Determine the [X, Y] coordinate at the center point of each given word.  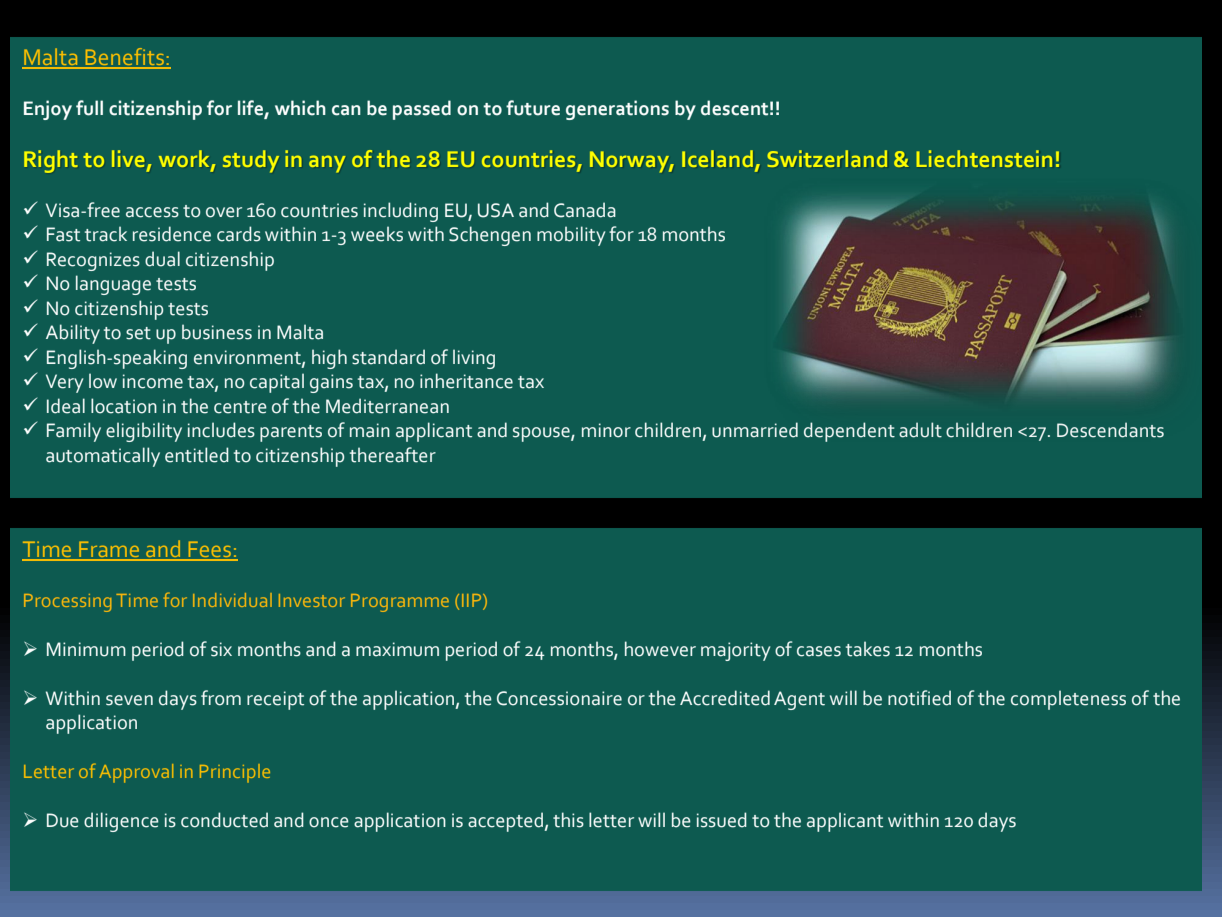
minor [606, 430]
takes [868, 649]
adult [920, 430]
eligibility [144, 432]
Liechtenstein [984, 158]
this [568, 820]
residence [172, 234]
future [533, 108]
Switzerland [827, 158]
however [660, 649]
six [221, 649]
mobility [571, 236]
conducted [224, 820]
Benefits [124, 58]
